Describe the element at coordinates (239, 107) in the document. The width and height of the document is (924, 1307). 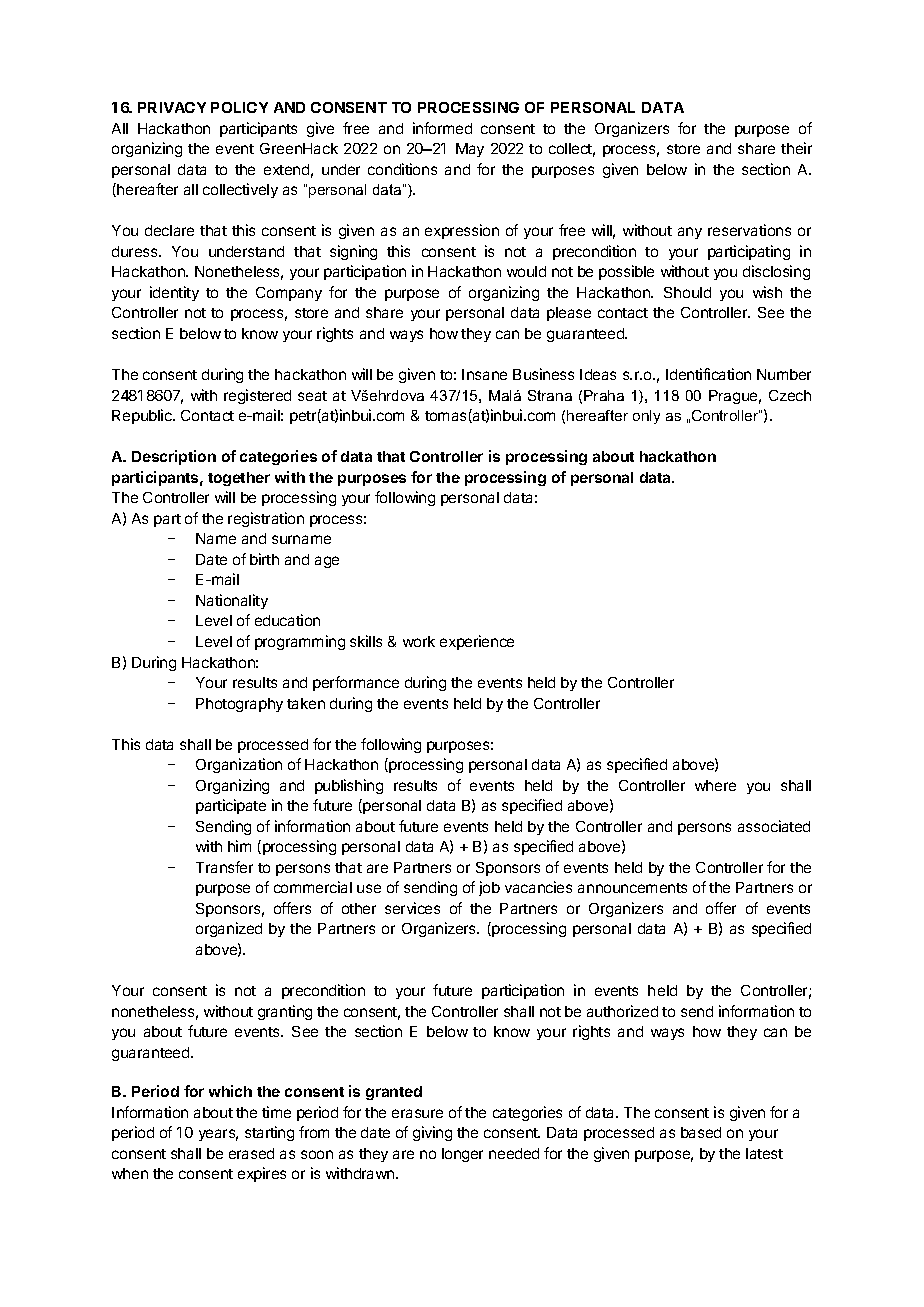
I see `POLICY` at that location.
